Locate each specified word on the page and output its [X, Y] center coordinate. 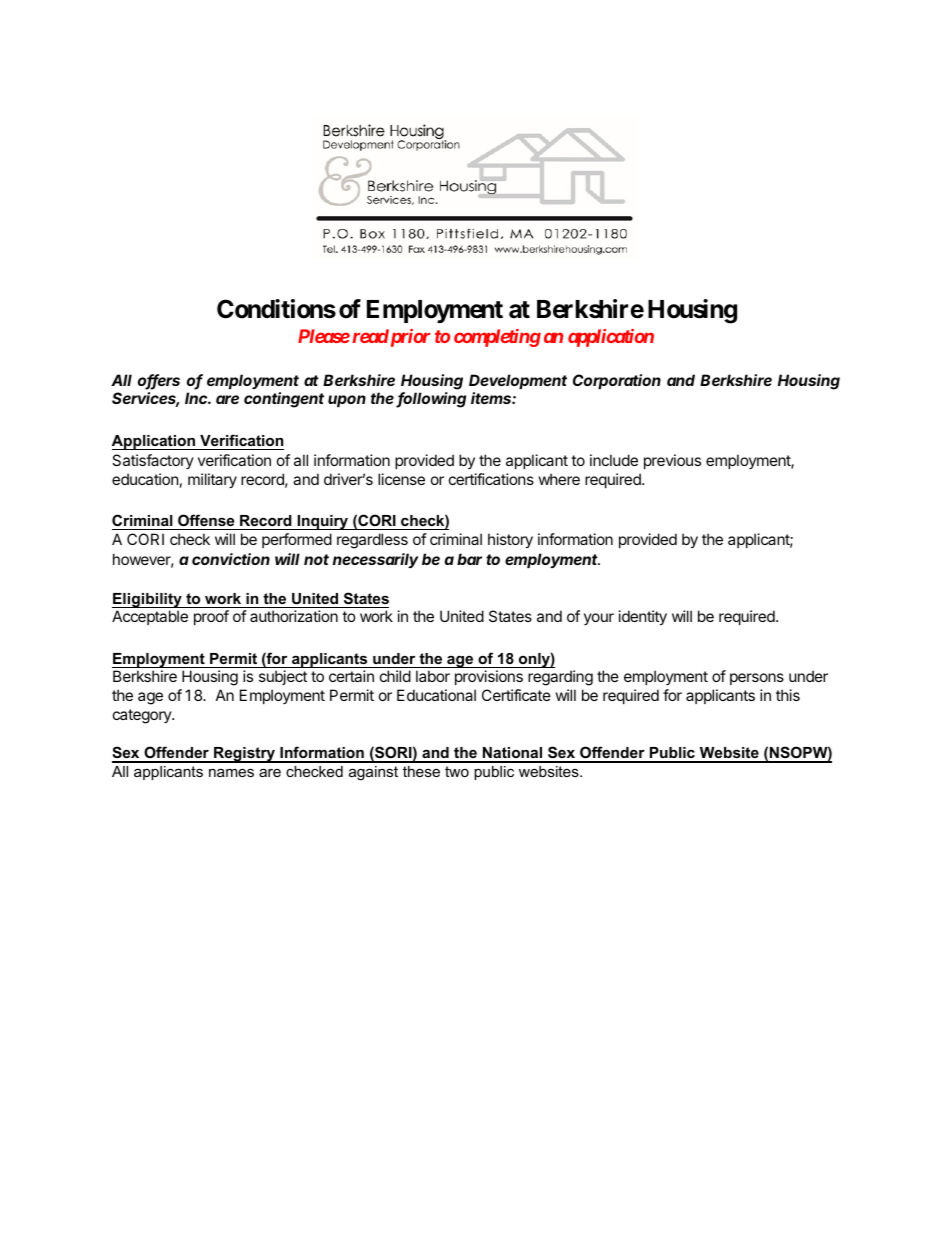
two [457, 771]
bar [469, 559]
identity [643, 617]
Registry [244, 755]
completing [497, 338]
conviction [231, 559]
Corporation [617, 381]
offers [159, 381]
